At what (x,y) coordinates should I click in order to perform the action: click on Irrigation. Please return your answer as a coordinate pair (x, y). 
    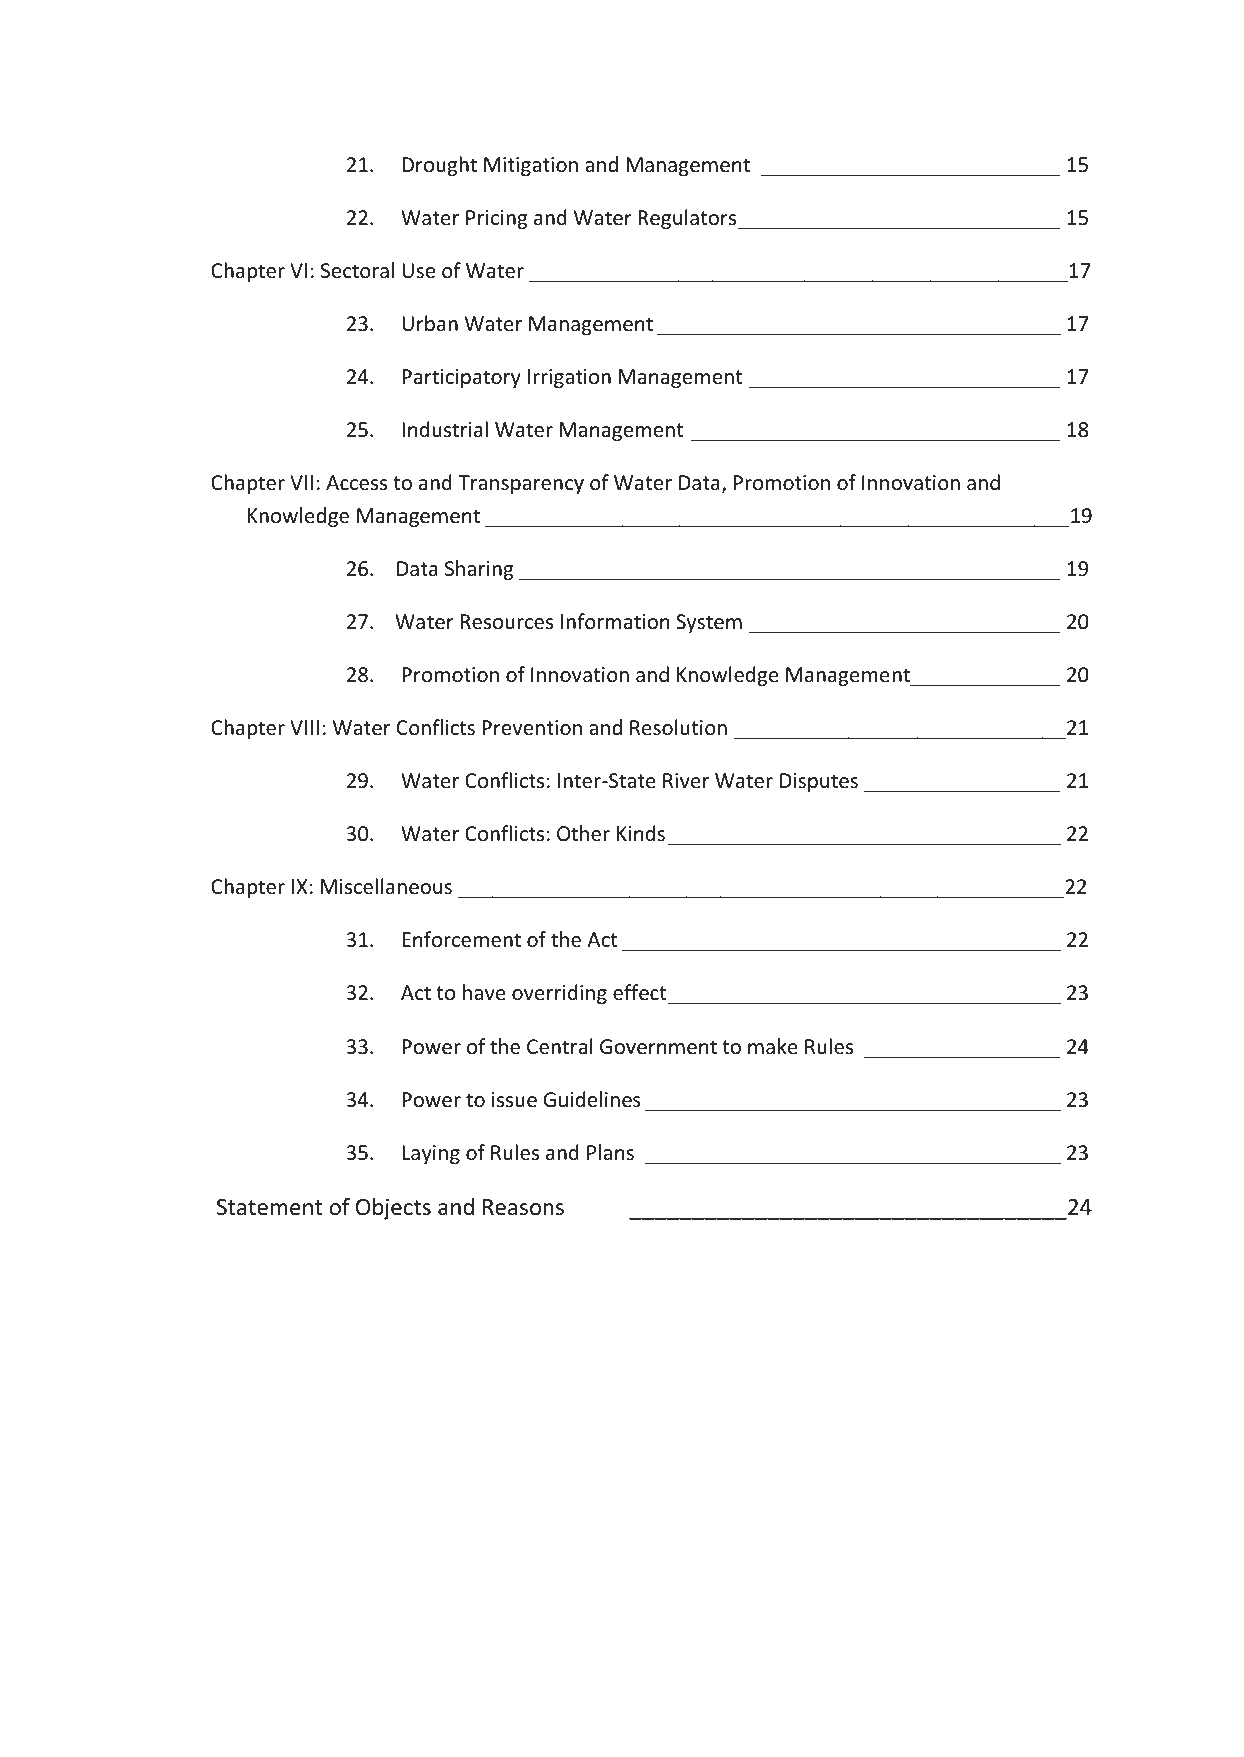
    Looking at the image, I should click on (569, 378).
